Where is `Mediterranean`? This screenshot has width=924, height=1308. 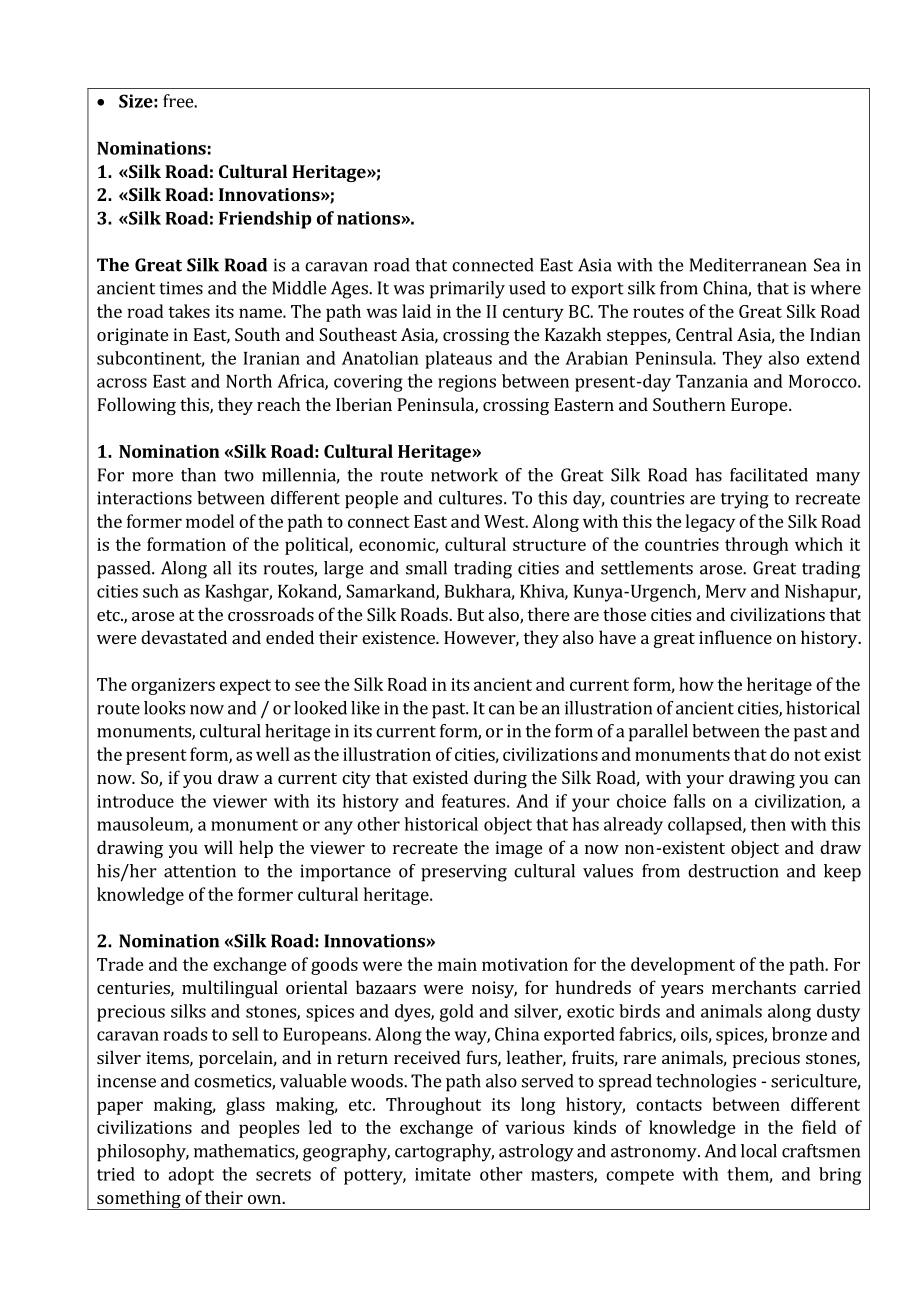 Mediterranean is located at coordinates (748, 265).
